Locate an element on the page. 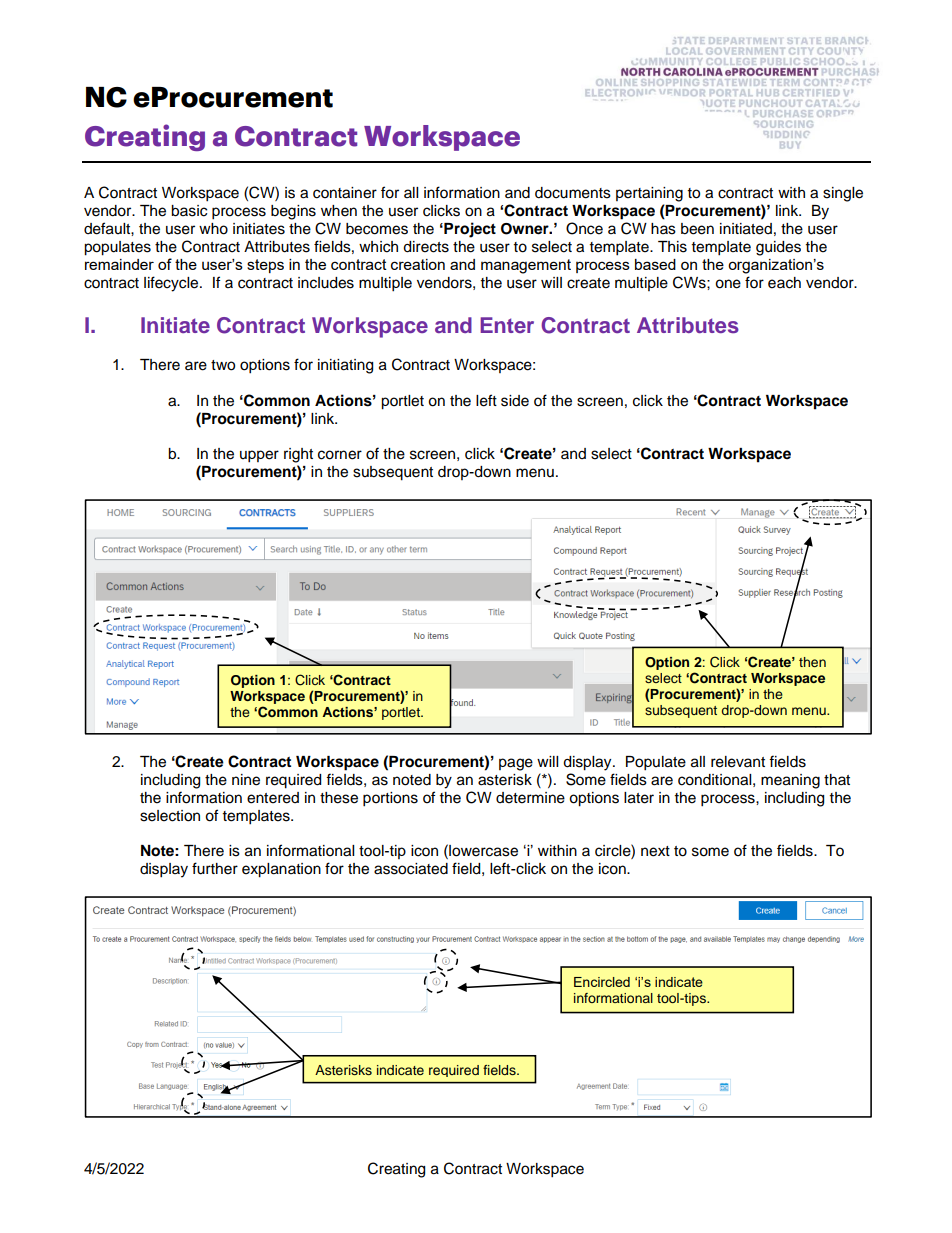  page is located at coordinates (516, 764).
